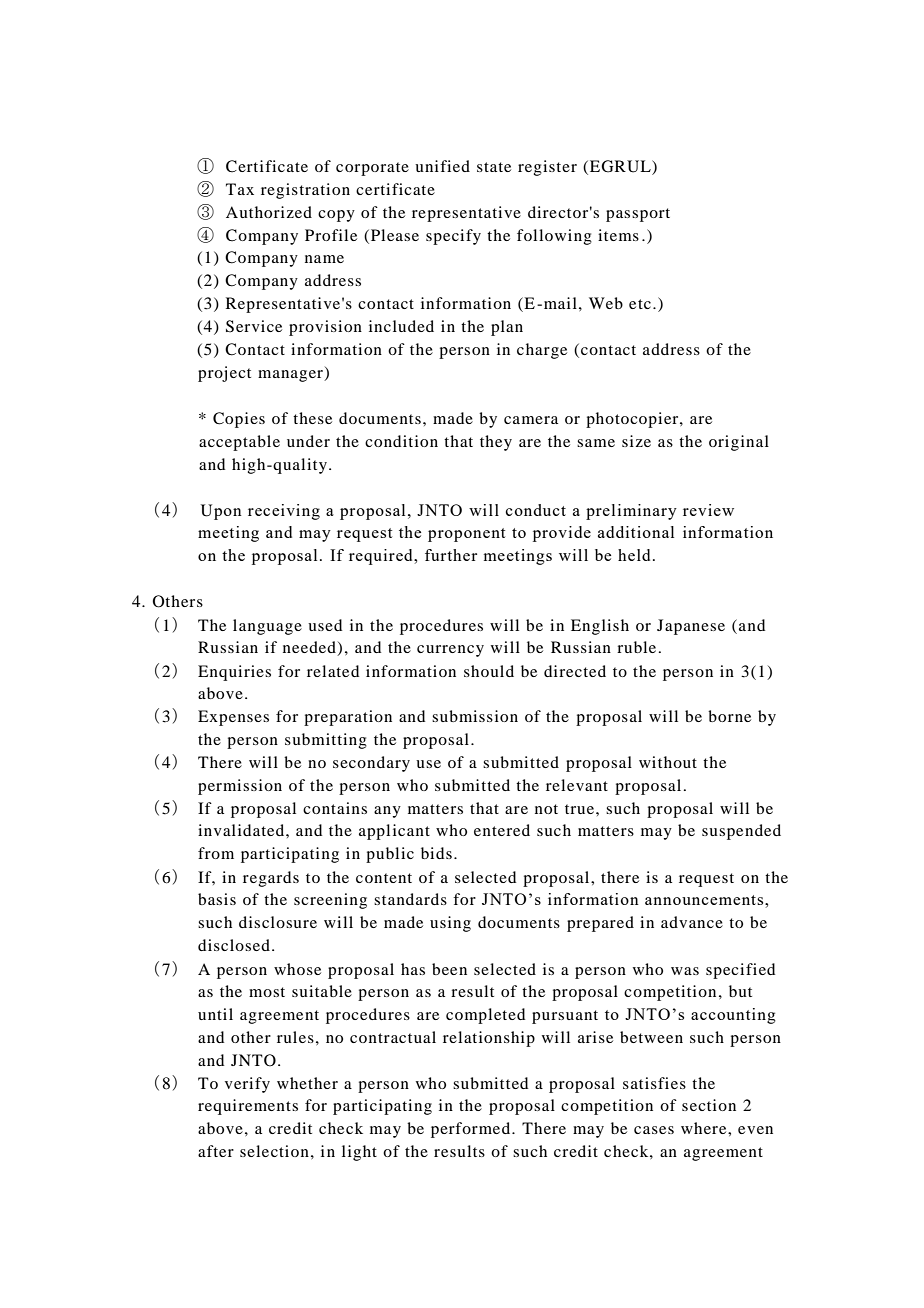 This image has height=1308, width=924. I want to click on disclosure, so click(278, 922).
